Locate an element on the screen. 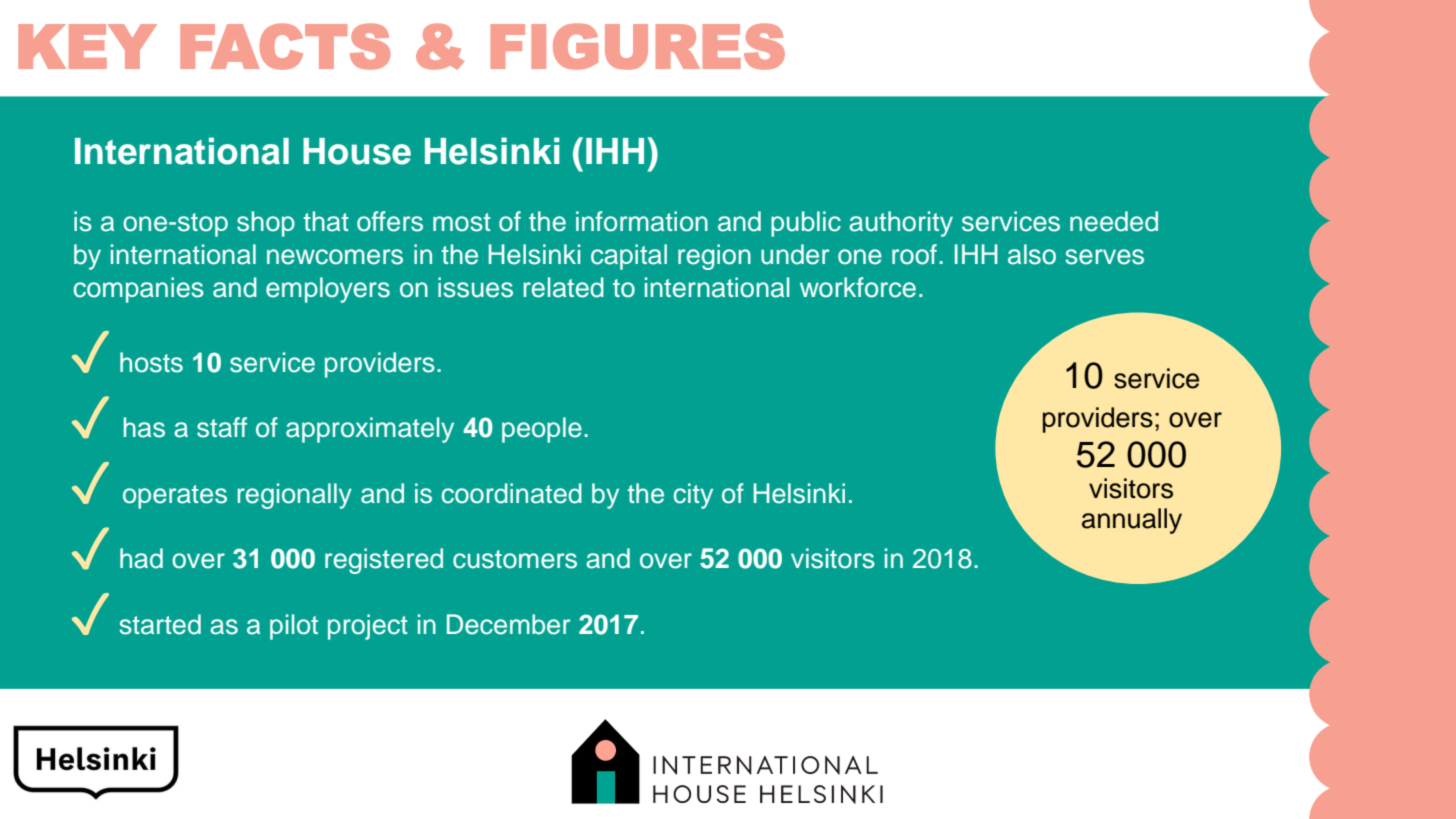 Image resolution: width=1456 pixels, height=819 pixels. FACTS is located at coordinates (285, 46).
